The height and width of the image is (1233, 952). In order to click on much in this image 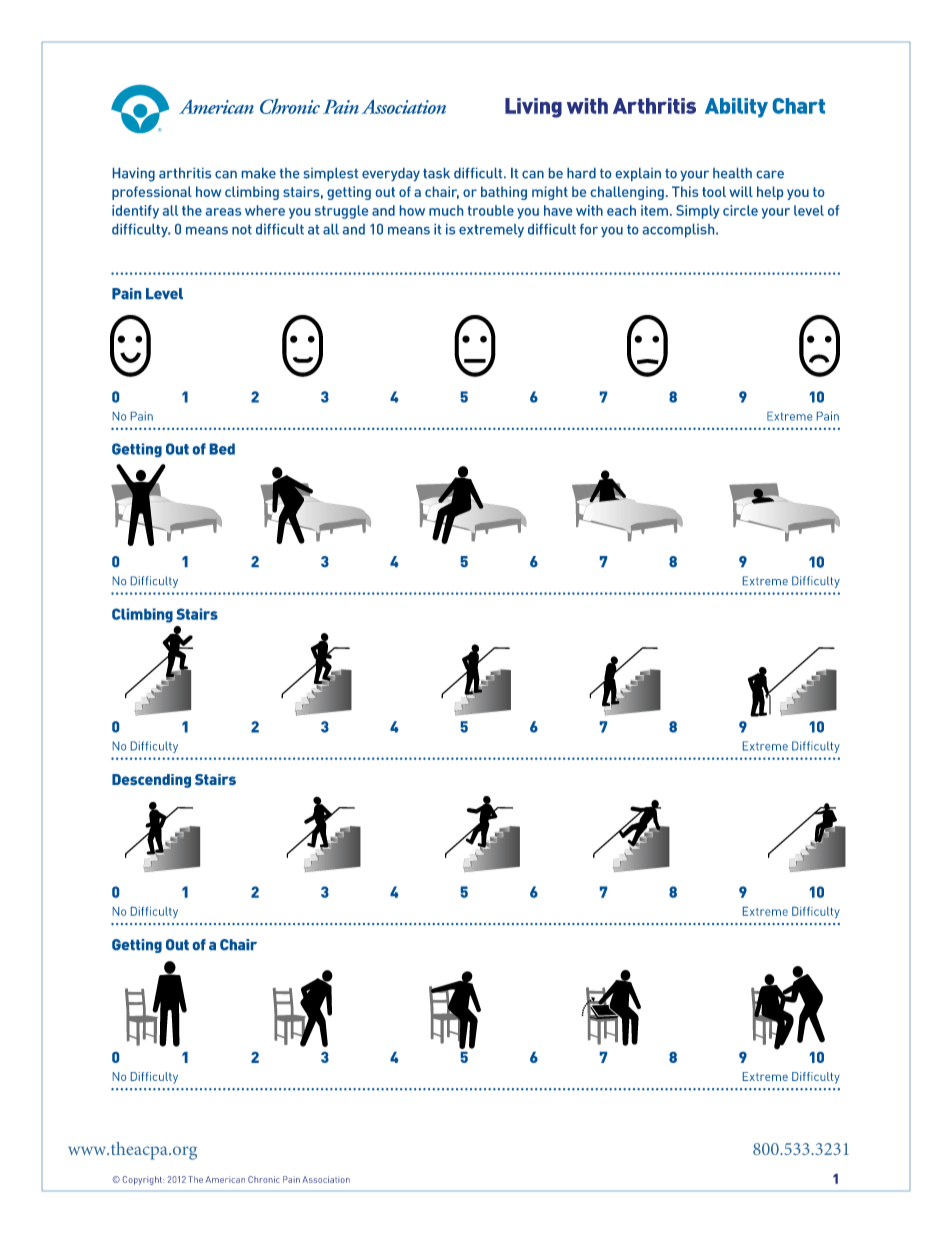, I will do `click(446, 210)`.
